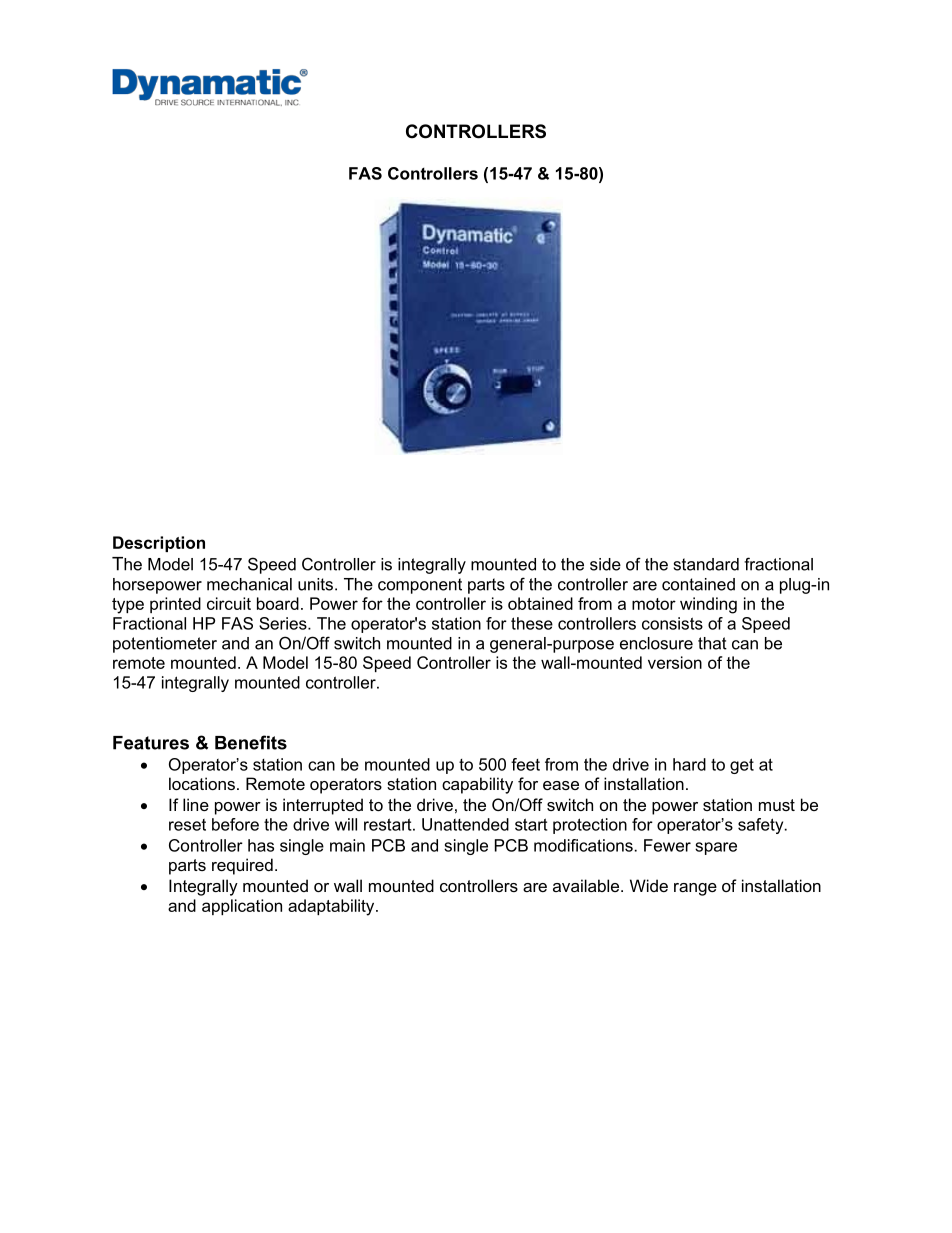 The width and height of the screenshot is (952, 1233). Describe the element at coordinates (675, 662) in the screenshot. I see `version` at that location.
